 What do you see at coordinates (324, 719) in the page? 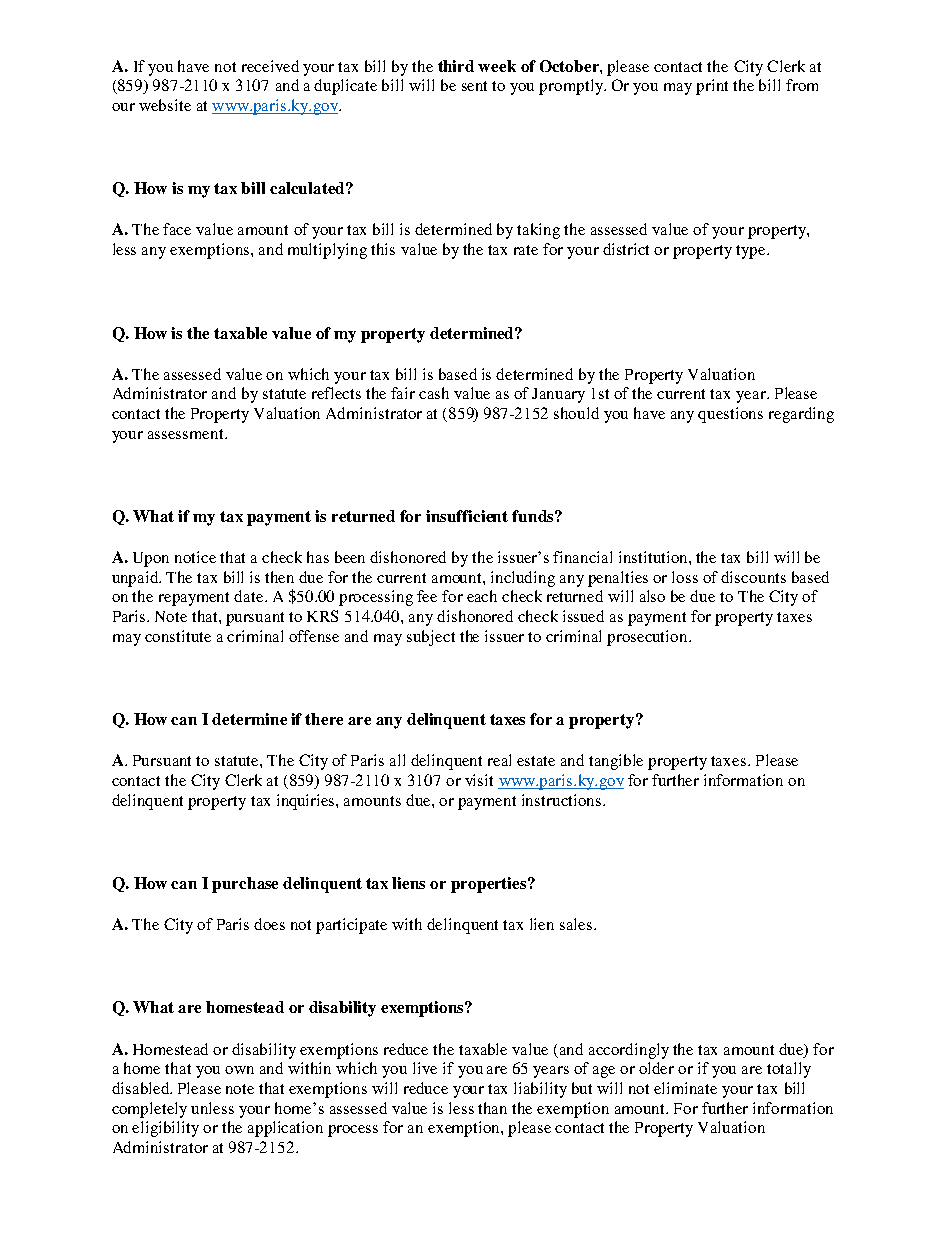
I see `there` at bounding box center [324, 719].
